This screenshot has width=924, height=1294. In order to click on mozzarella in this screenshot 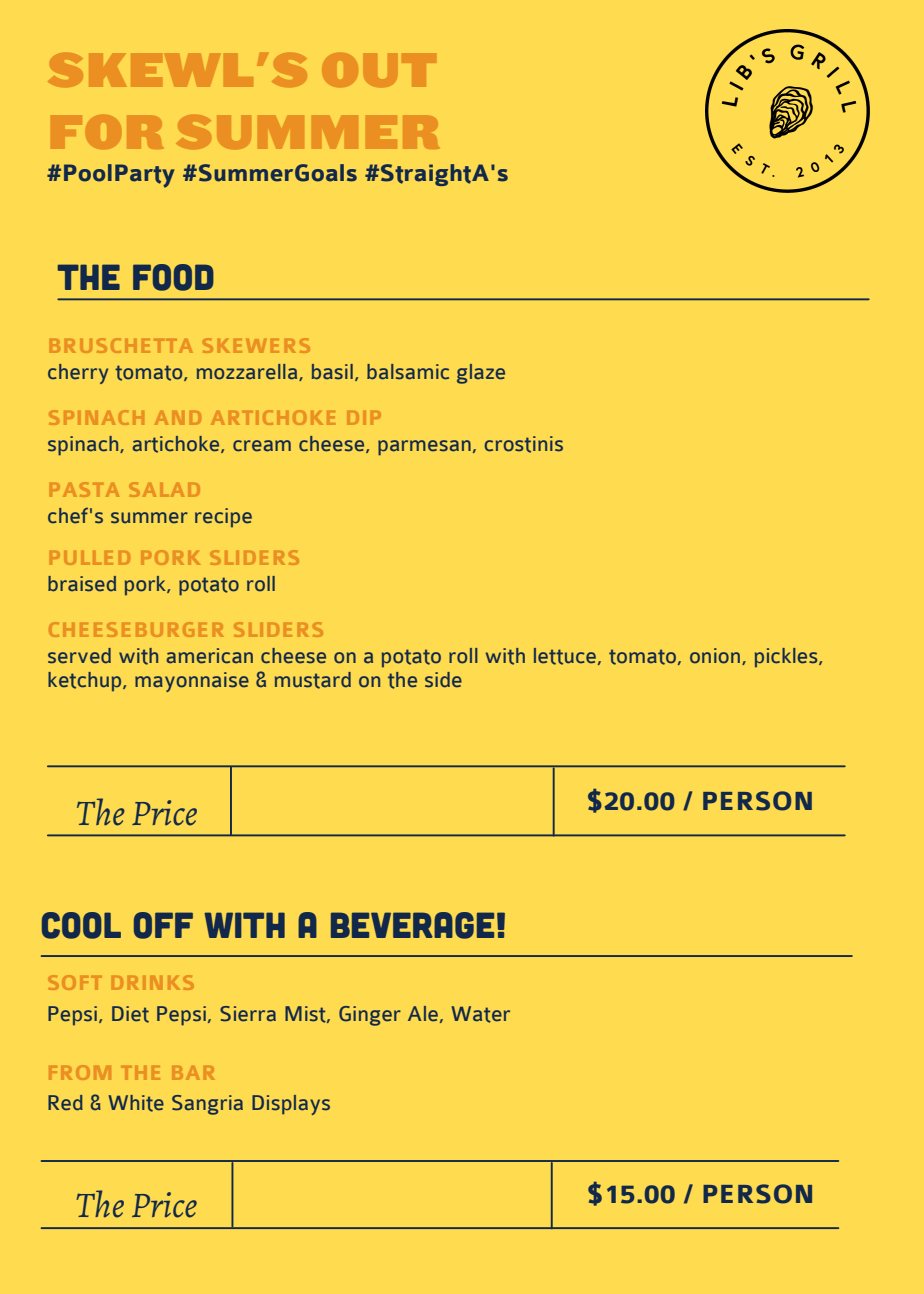, I will do `click(248, 372)`.
